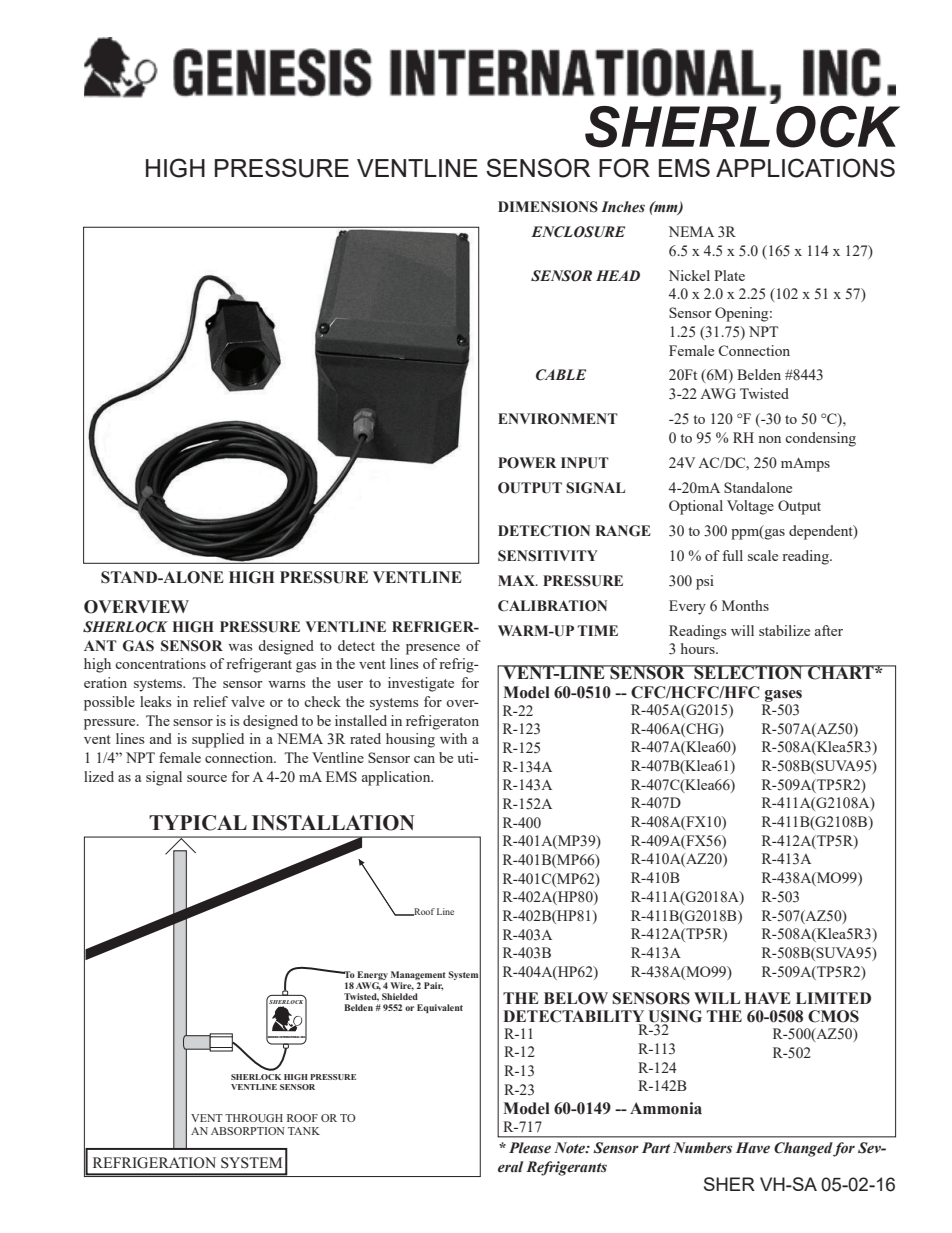 The width and height of the document is (952, 1233). I want to click on SELECTION, so click(748, 672).
